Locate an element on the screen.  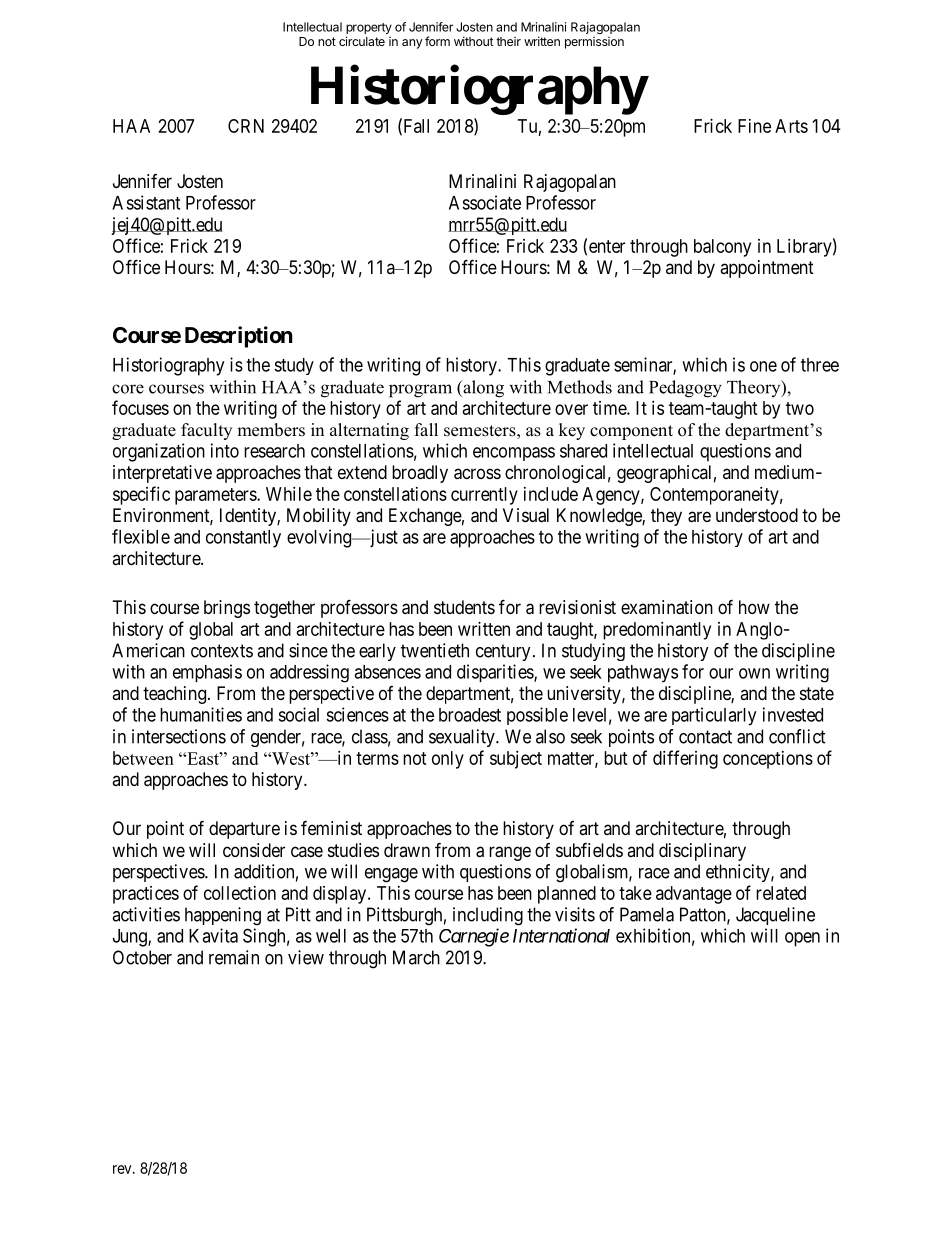
Kavita is located at coordinates (213, 935).
